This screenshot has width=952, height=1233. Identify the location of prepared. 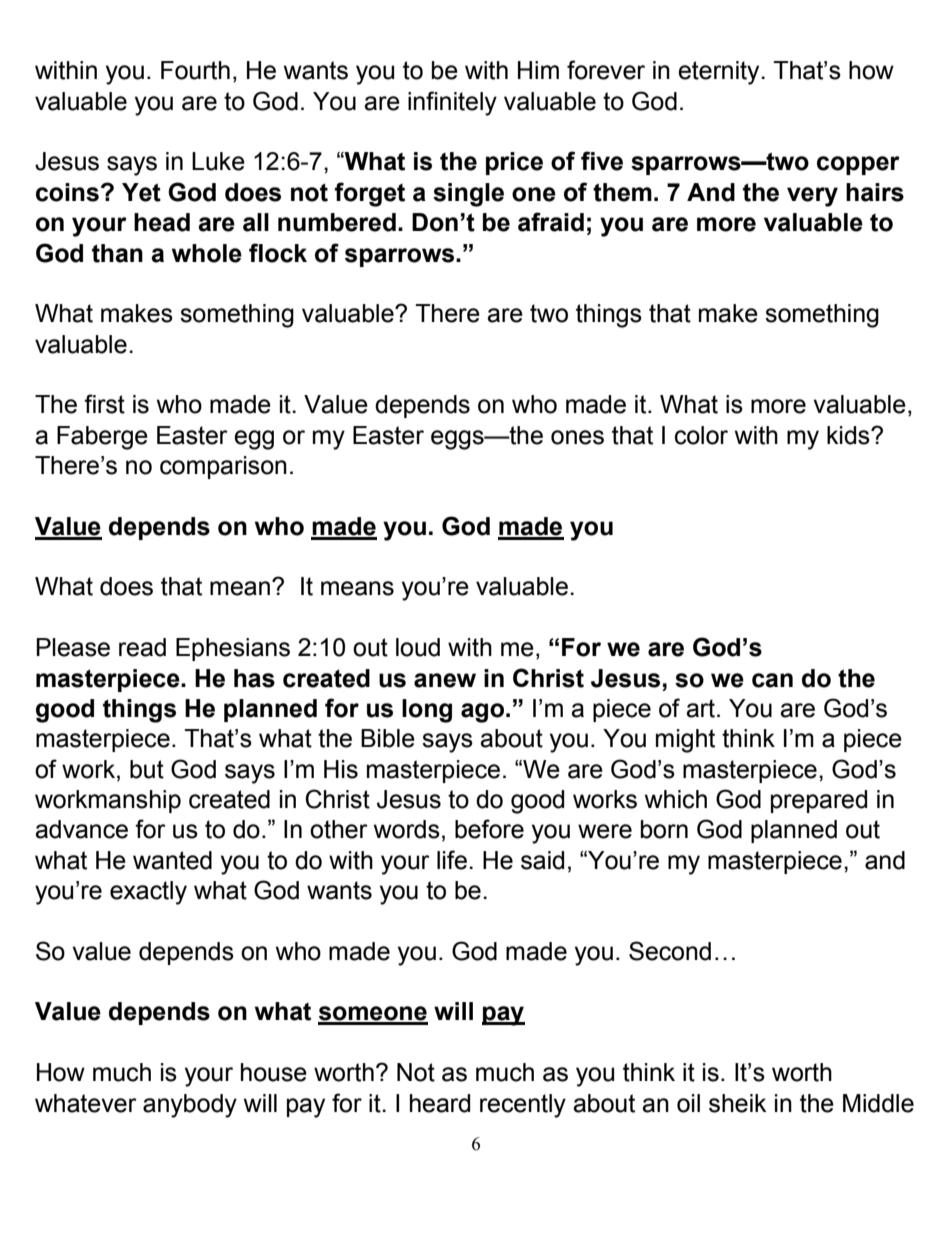
(819, 801).
